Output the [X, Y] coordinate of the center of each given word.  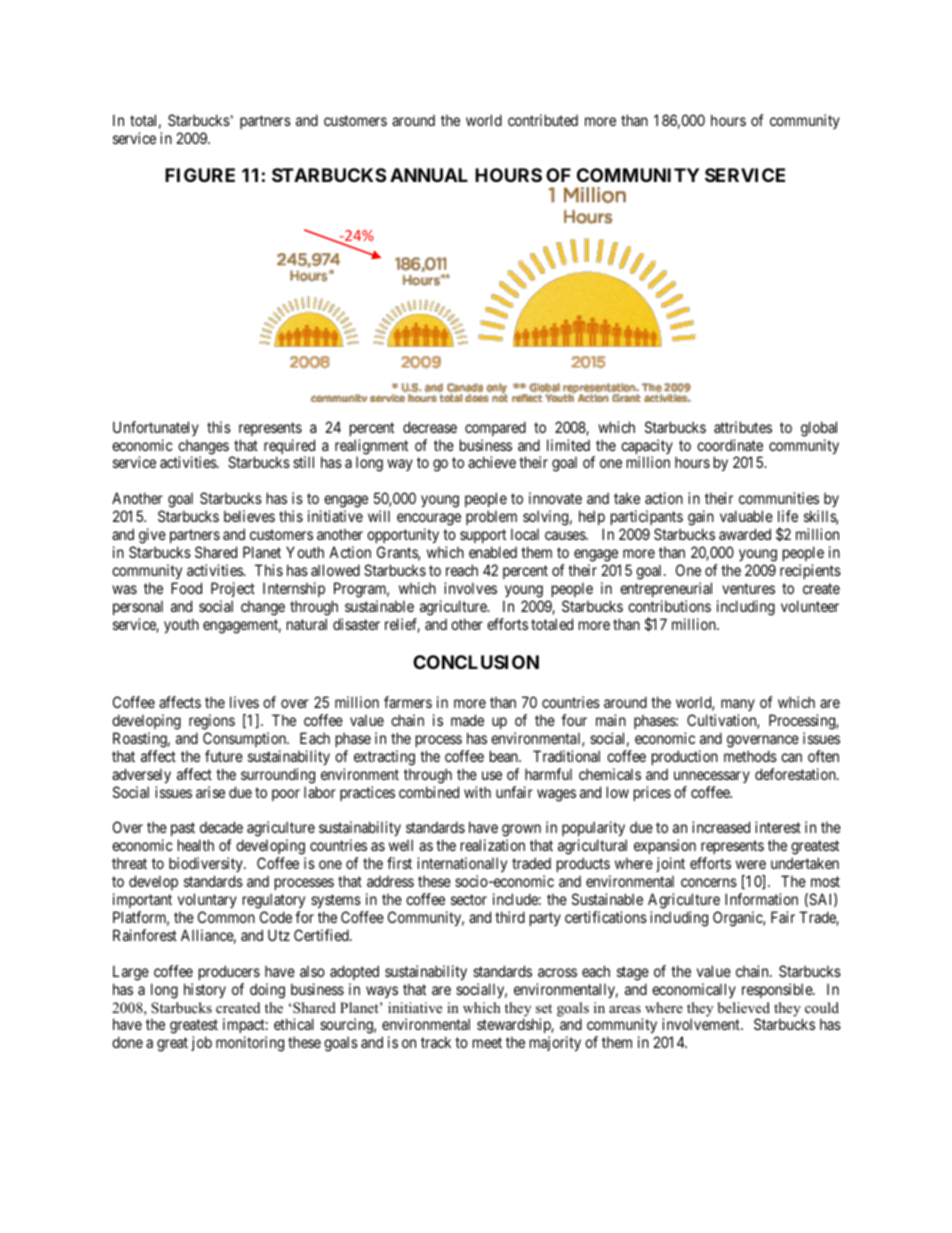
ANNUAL [429, 175]
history [205, 990]
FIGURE [200, 175]
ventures [748, 588]
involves [470, 588]
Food [186, 588]
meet [487, 1042]
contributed [543, 120]
